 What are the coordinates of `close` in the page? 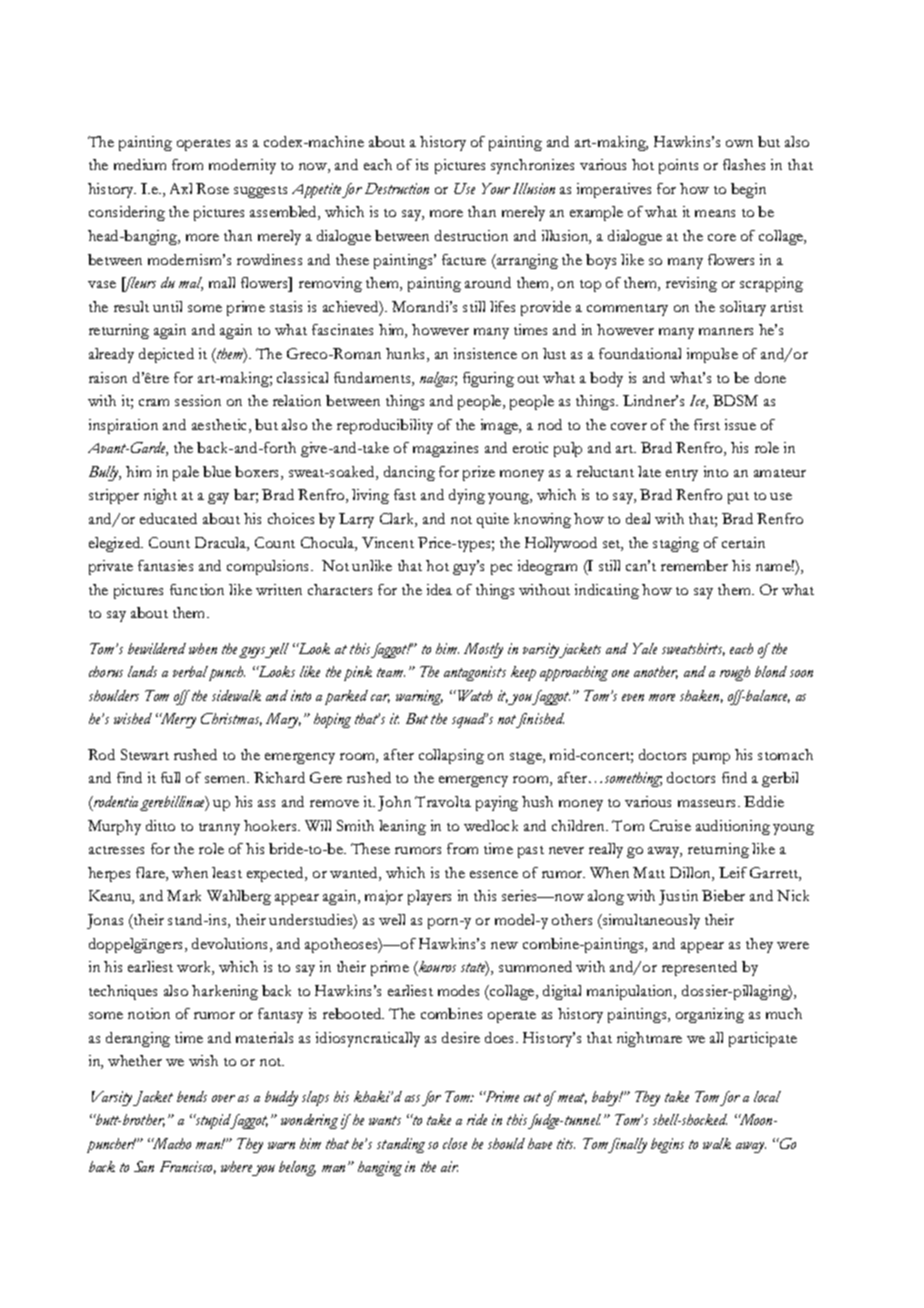 It's located at (455, 1143).
